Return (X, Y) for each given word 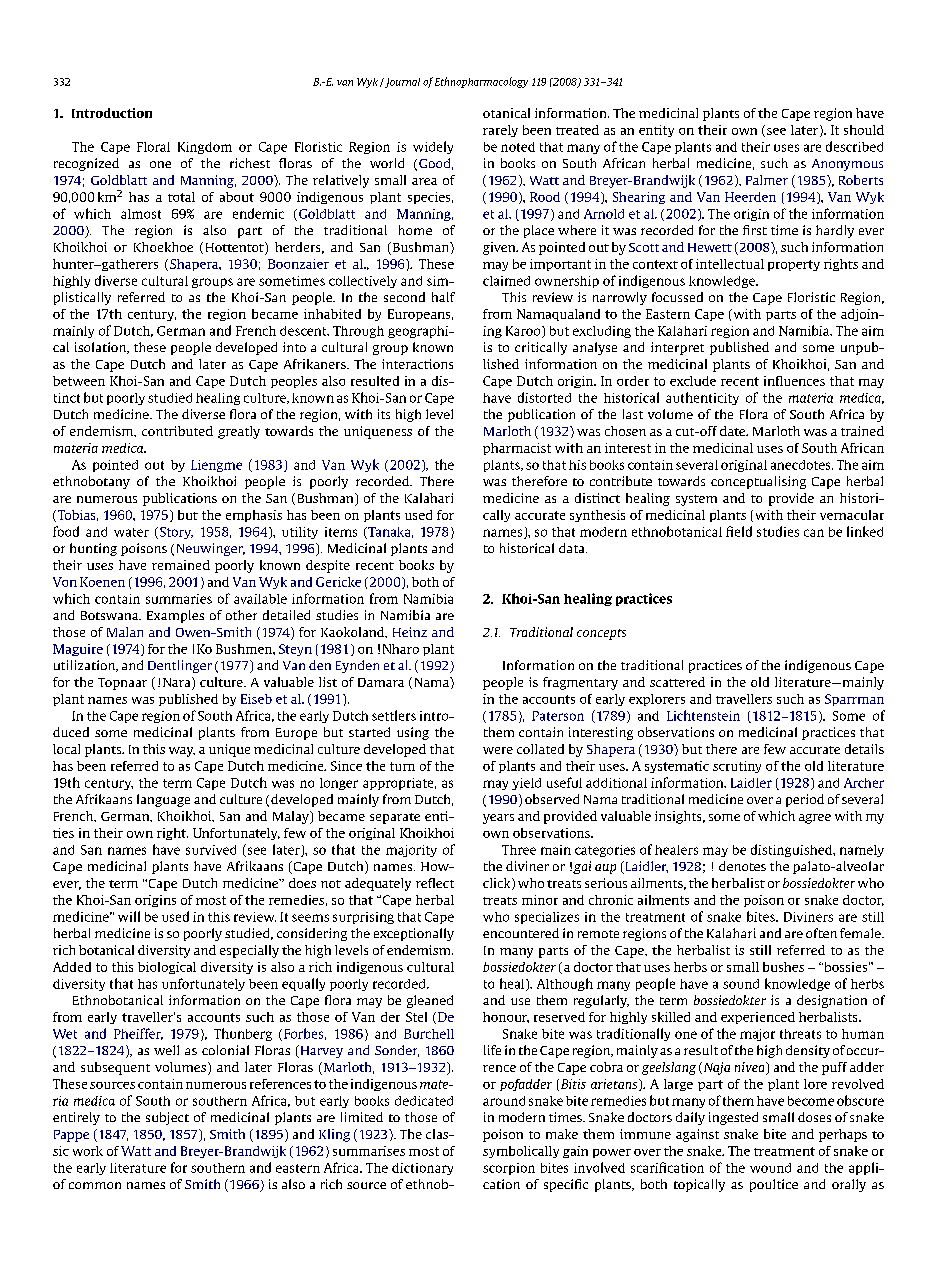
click (498, 884)
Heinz (410, 632)
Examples (175, 616)
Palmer (767, 180)
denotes (742, 866)
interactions (417, 364)
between (79, 381)
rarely (500, 131)
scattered (677, 682)
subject (167, 1118)
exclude (693, 381)
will (129, 916)
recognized (86, 164)
